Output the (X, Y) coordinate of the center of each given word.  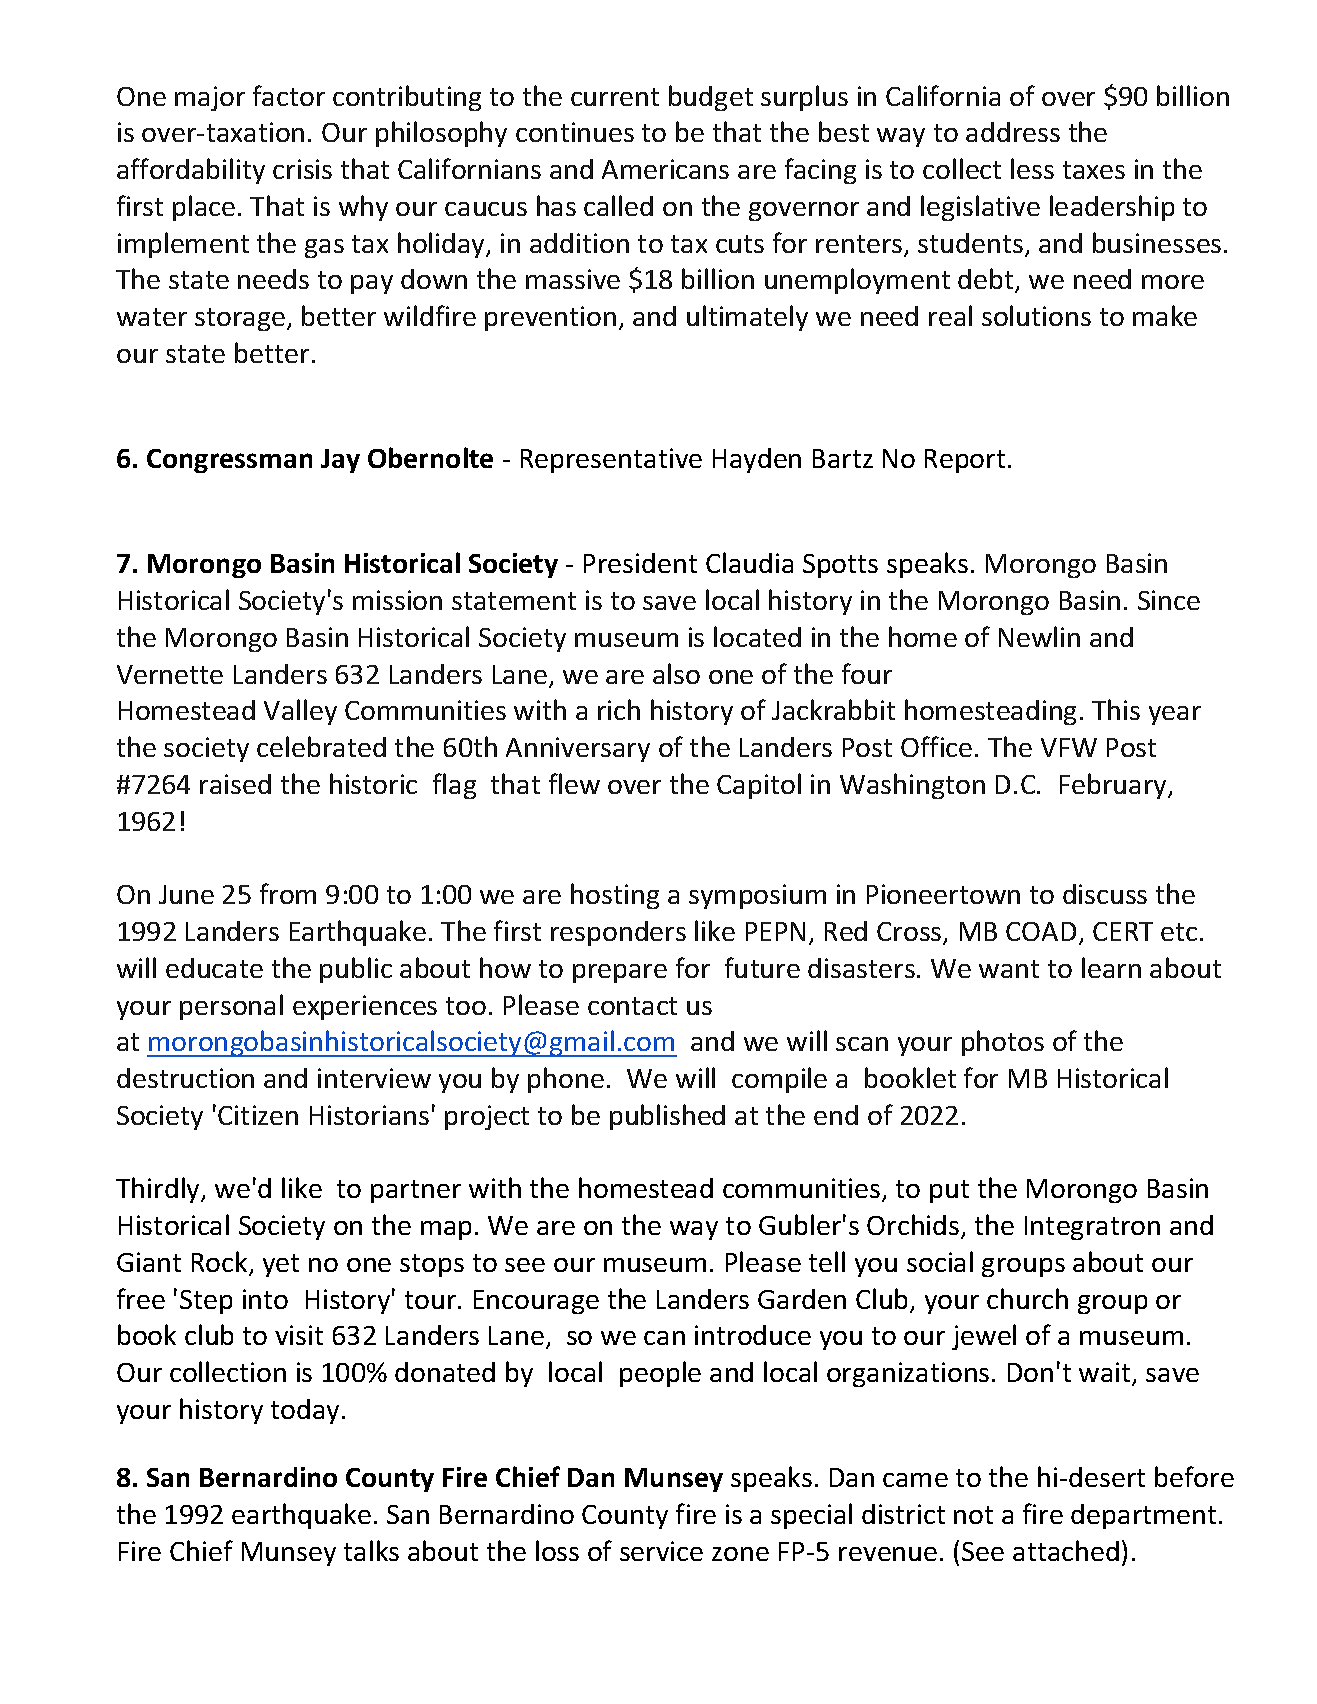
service (661, 1551)
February (1114, 786)
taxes (1094, 170)
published (667, 1117)
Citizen (258, 1115)
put (949, 1191)
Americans (665, 169)
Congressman (229, 461)
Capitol (759, 786)
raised (235, 784)
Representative (611, 460)
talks (371, 1550)
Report (965, 461)
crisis (302, 169)
